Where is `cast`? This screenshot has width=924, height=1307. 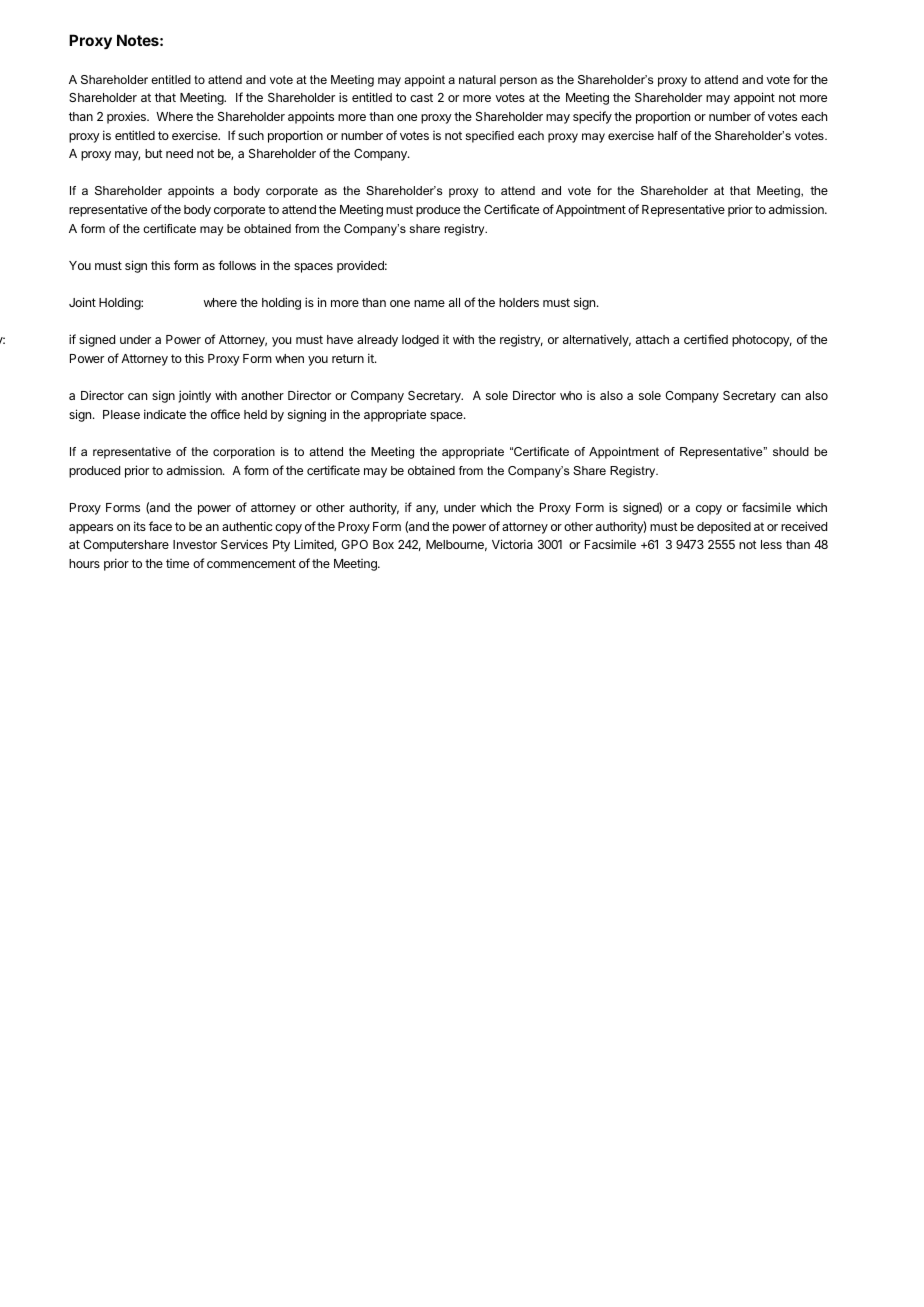 cast is located at coordinates (421, 97).
